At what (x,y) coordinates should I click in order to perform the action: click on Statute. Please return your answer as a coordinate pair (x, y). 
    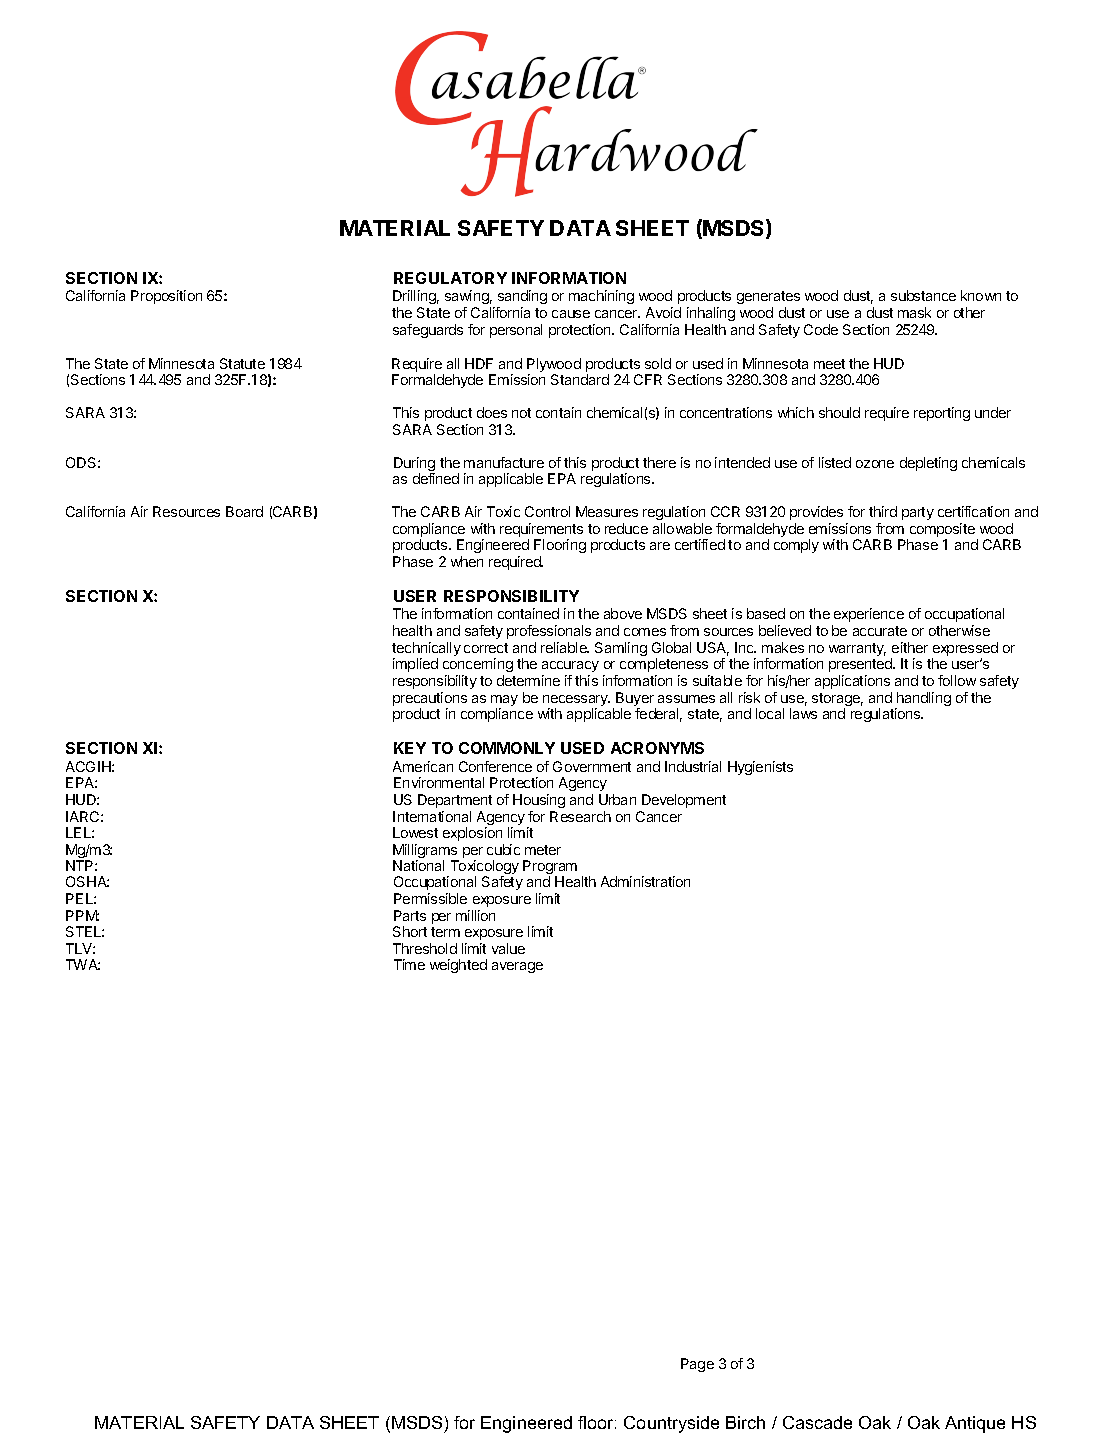
    Looking at the image, I should click on (242, 363).
